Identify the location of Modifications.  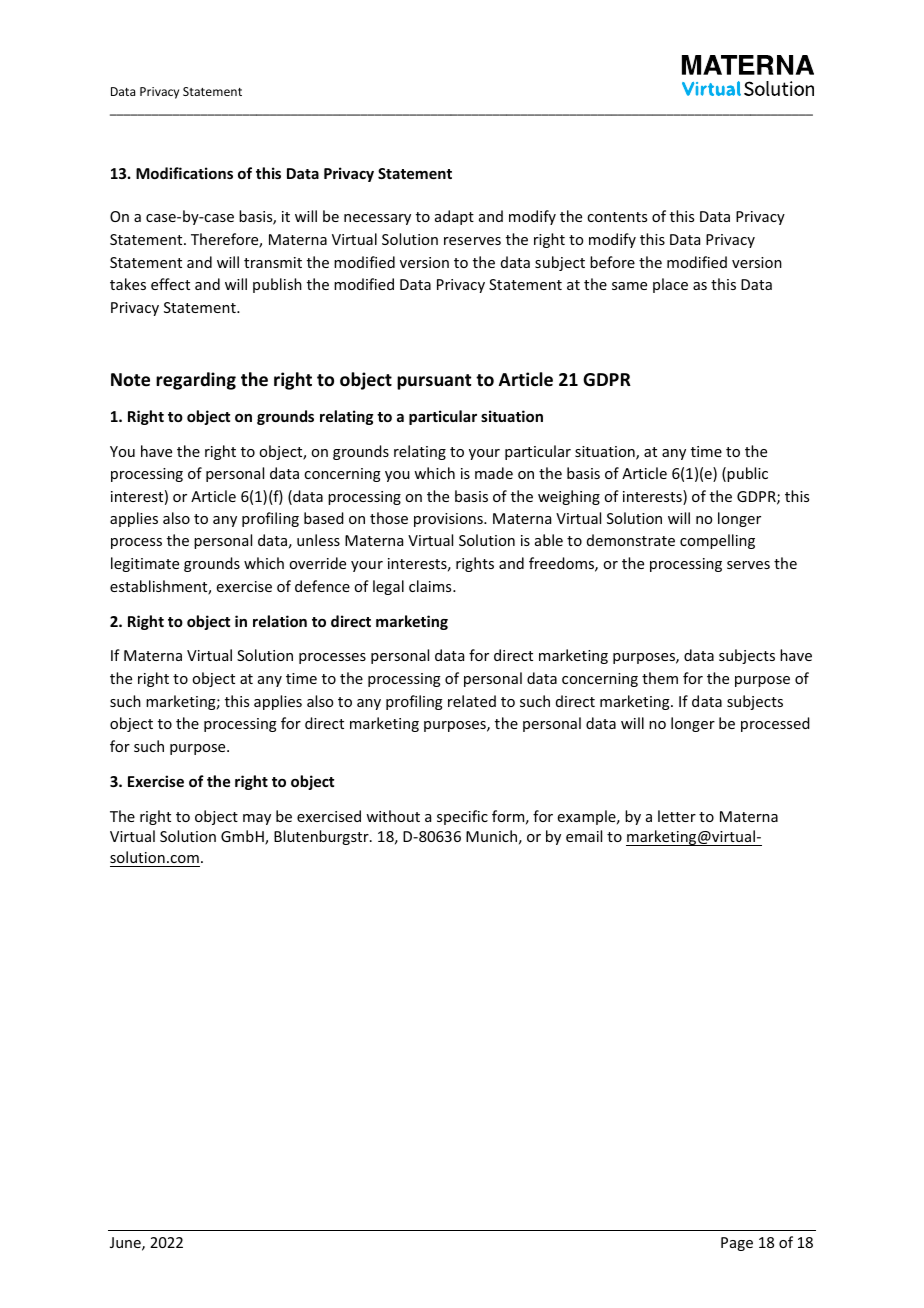
(184, 173).
